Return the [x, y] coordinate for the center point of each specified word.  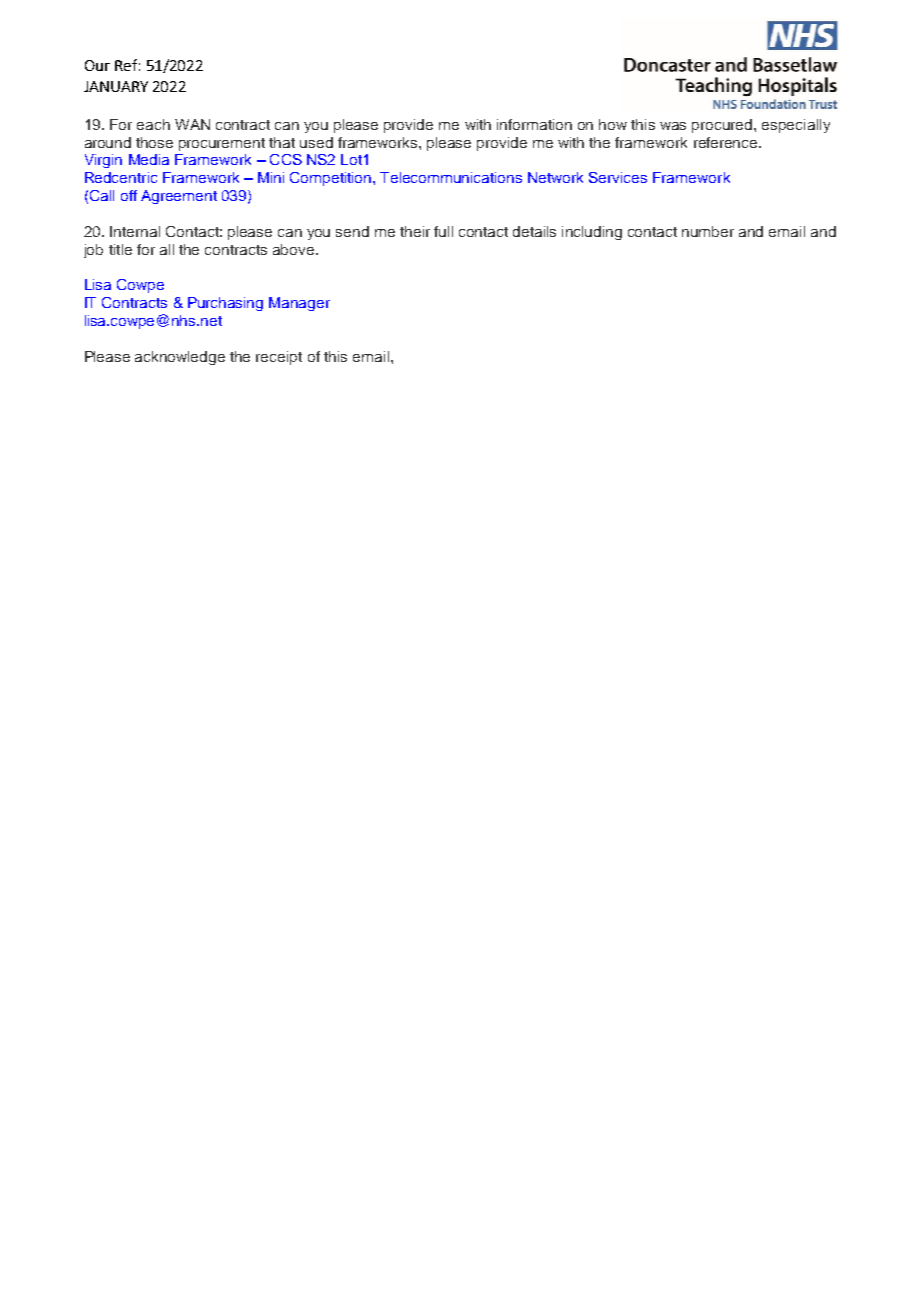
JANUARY [116, 86]
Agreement [179, 197]
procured [723, 126]
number [708, 231]
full [443, 231]
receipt [279, 358]
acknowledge [180, 358]
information [534, 124]
